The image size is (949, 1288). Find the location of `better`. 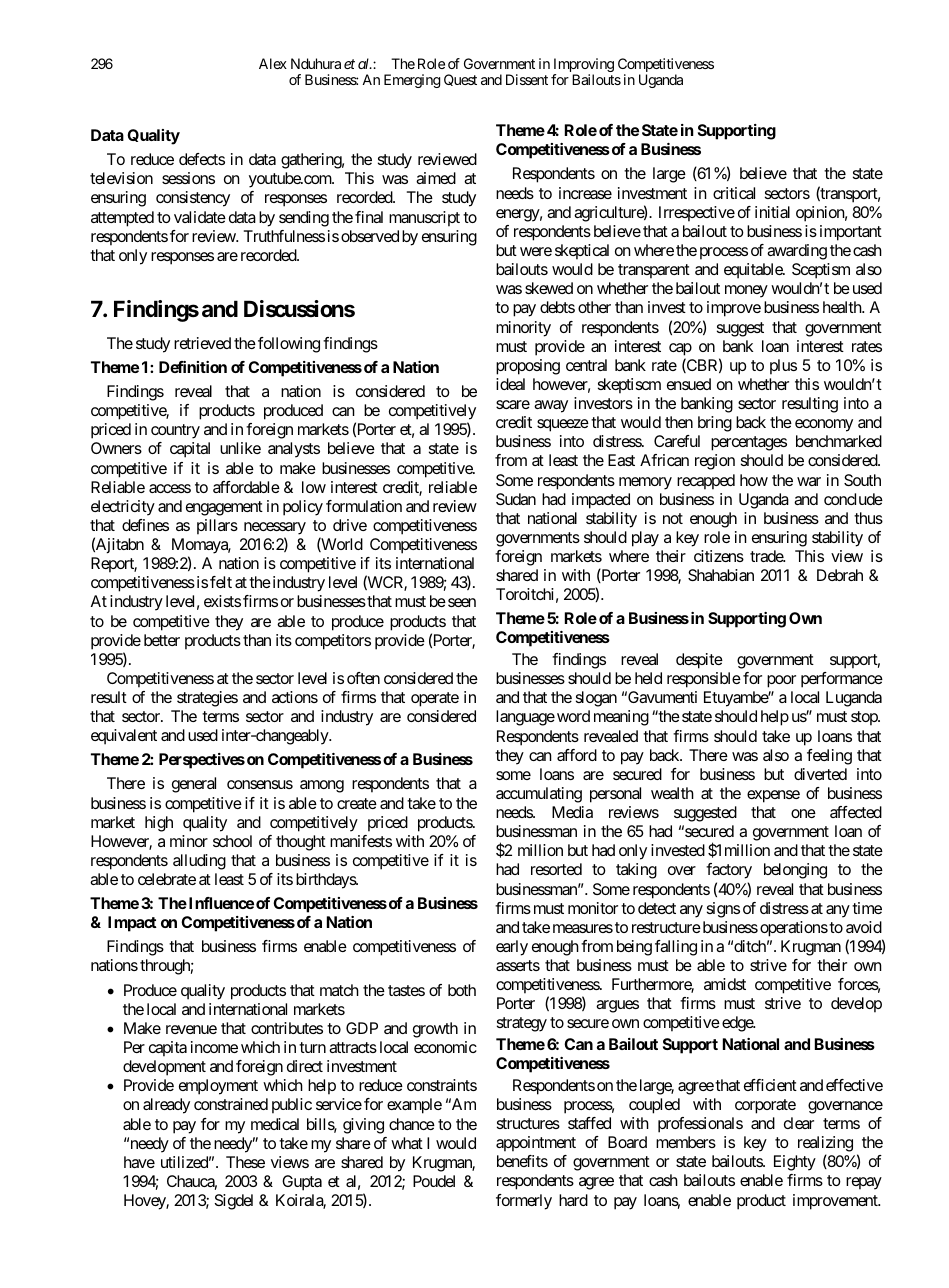

better is located at coordinates (162, 640).
